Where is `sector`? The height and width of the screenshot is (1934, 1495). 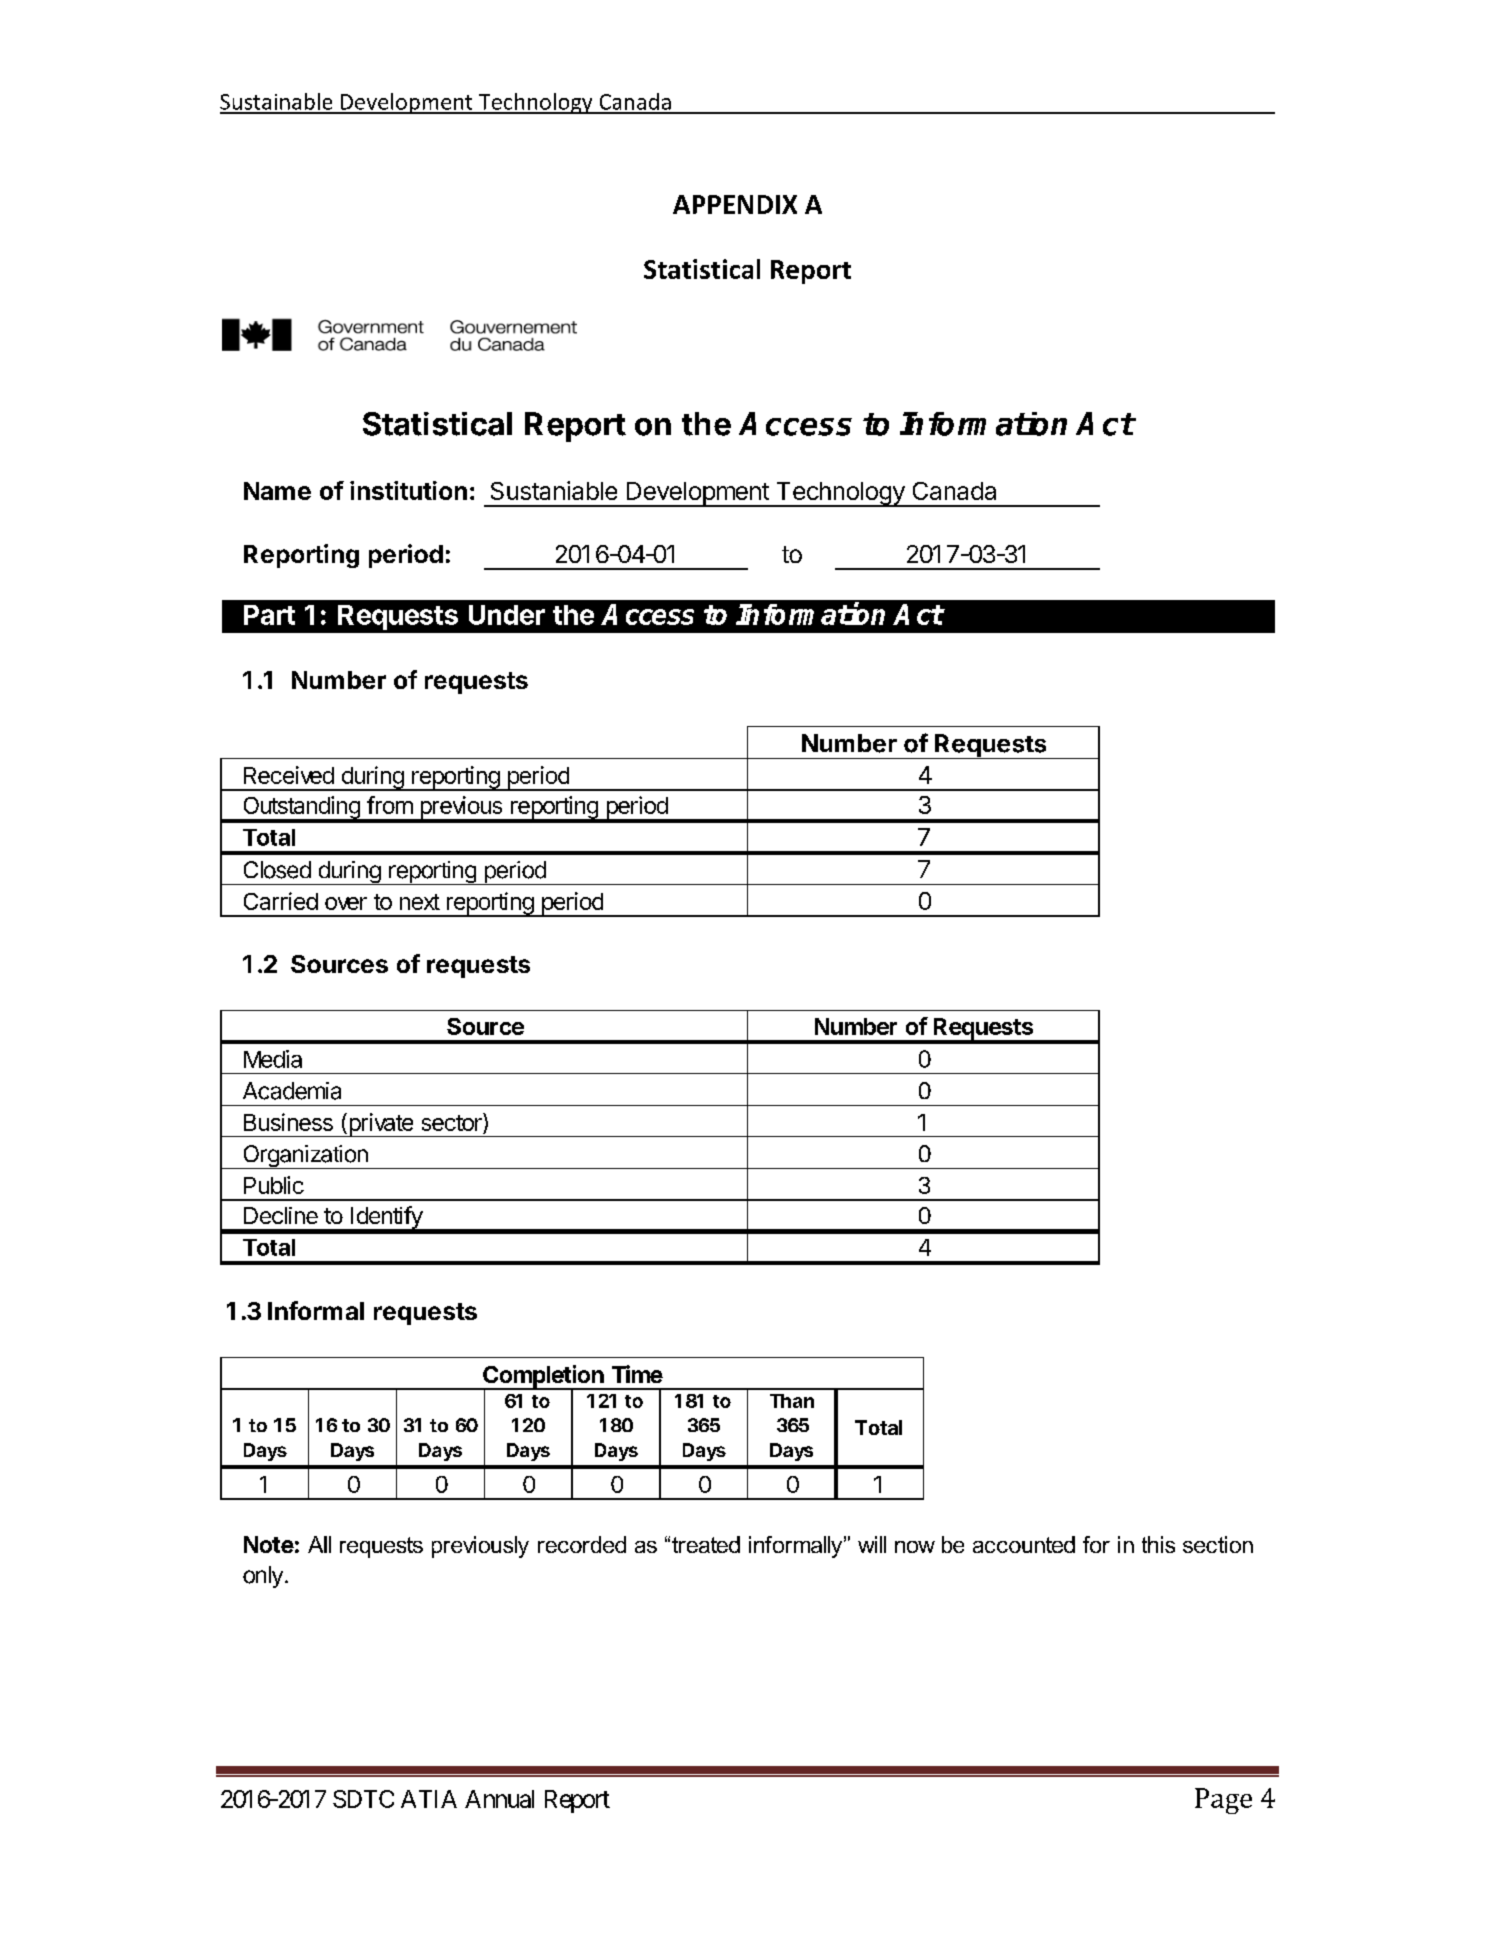 sector is located at coordinates (453, 1122).
